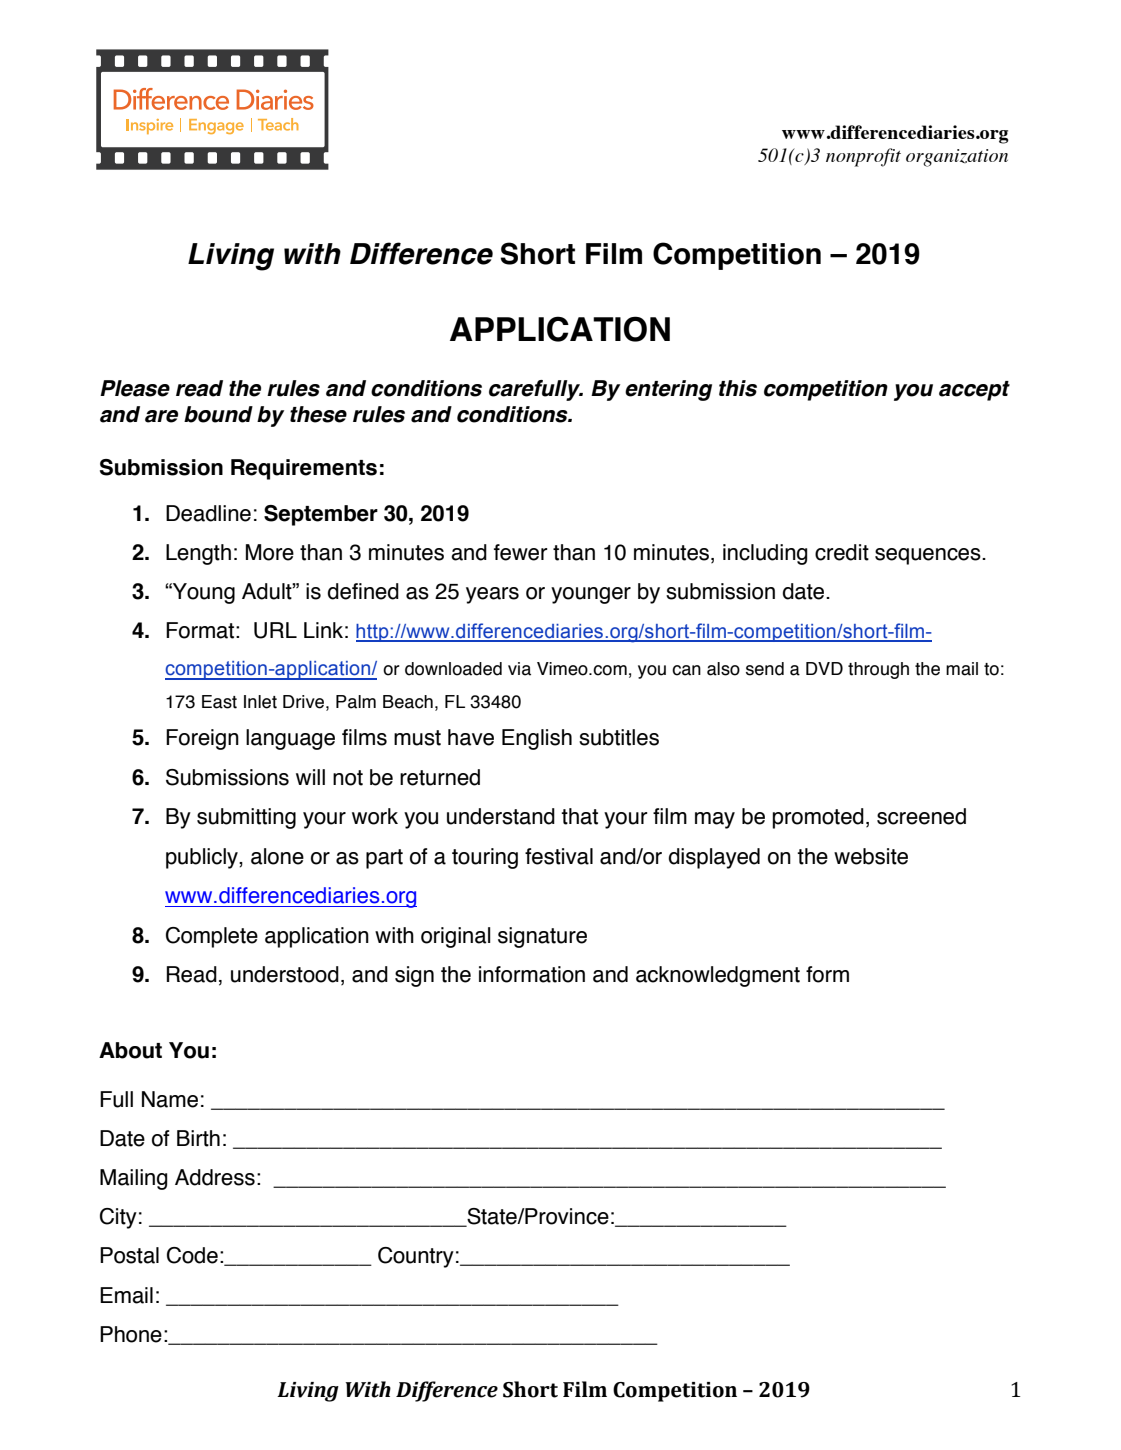  Describe the element at coordinates (219, 702) in the image. I see `East` at that location.
